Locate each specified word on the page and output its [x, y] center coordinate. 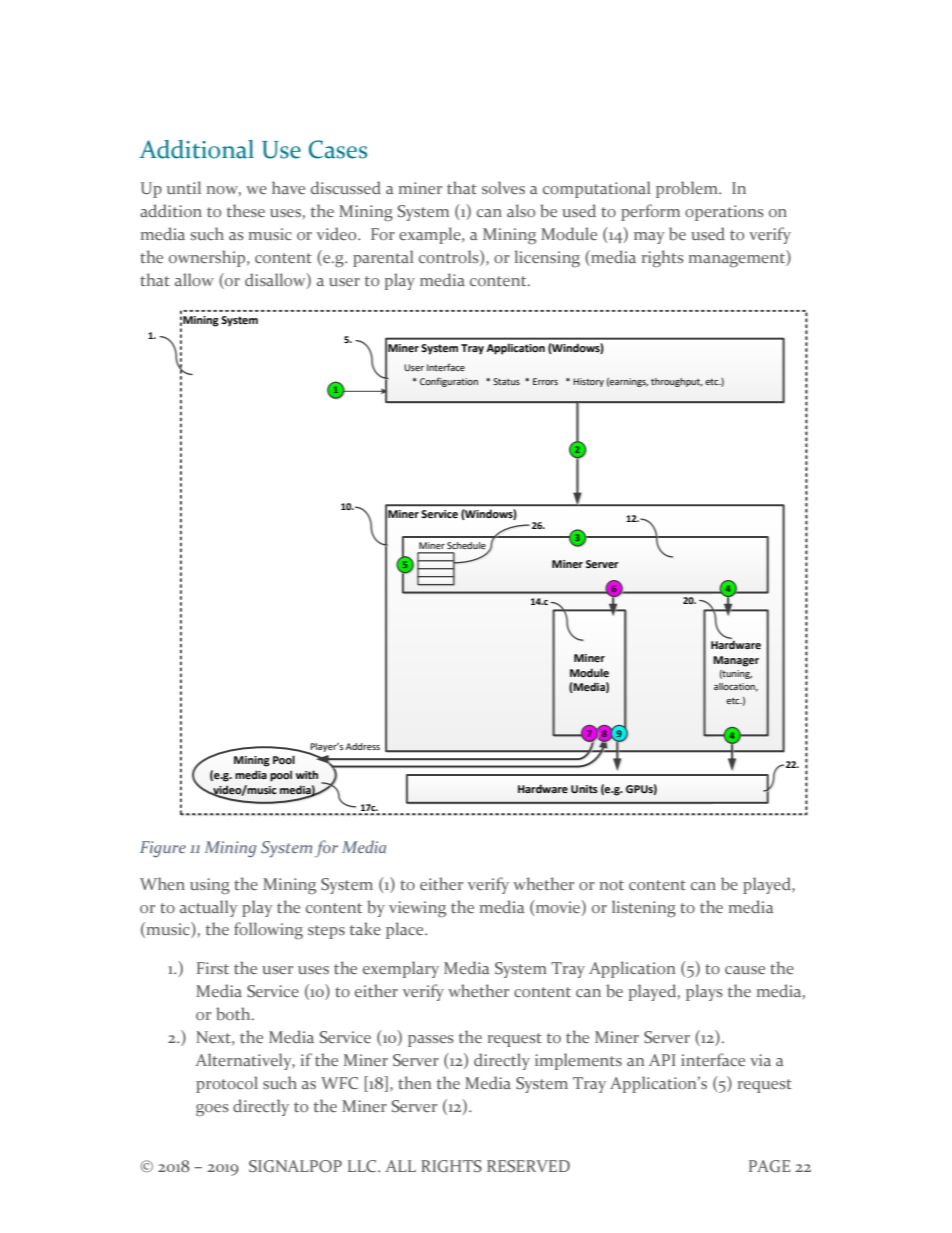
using [210, 886]
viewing [417, 909]
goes [212, 1110]
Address [363, 746]
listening [644, 909]
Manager [736, 661]
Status [506, 381]
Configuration [449, 382]
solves [503, 187]
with [307, 774]
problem [688, 189]
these [246, 210]
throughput [676, 382]
